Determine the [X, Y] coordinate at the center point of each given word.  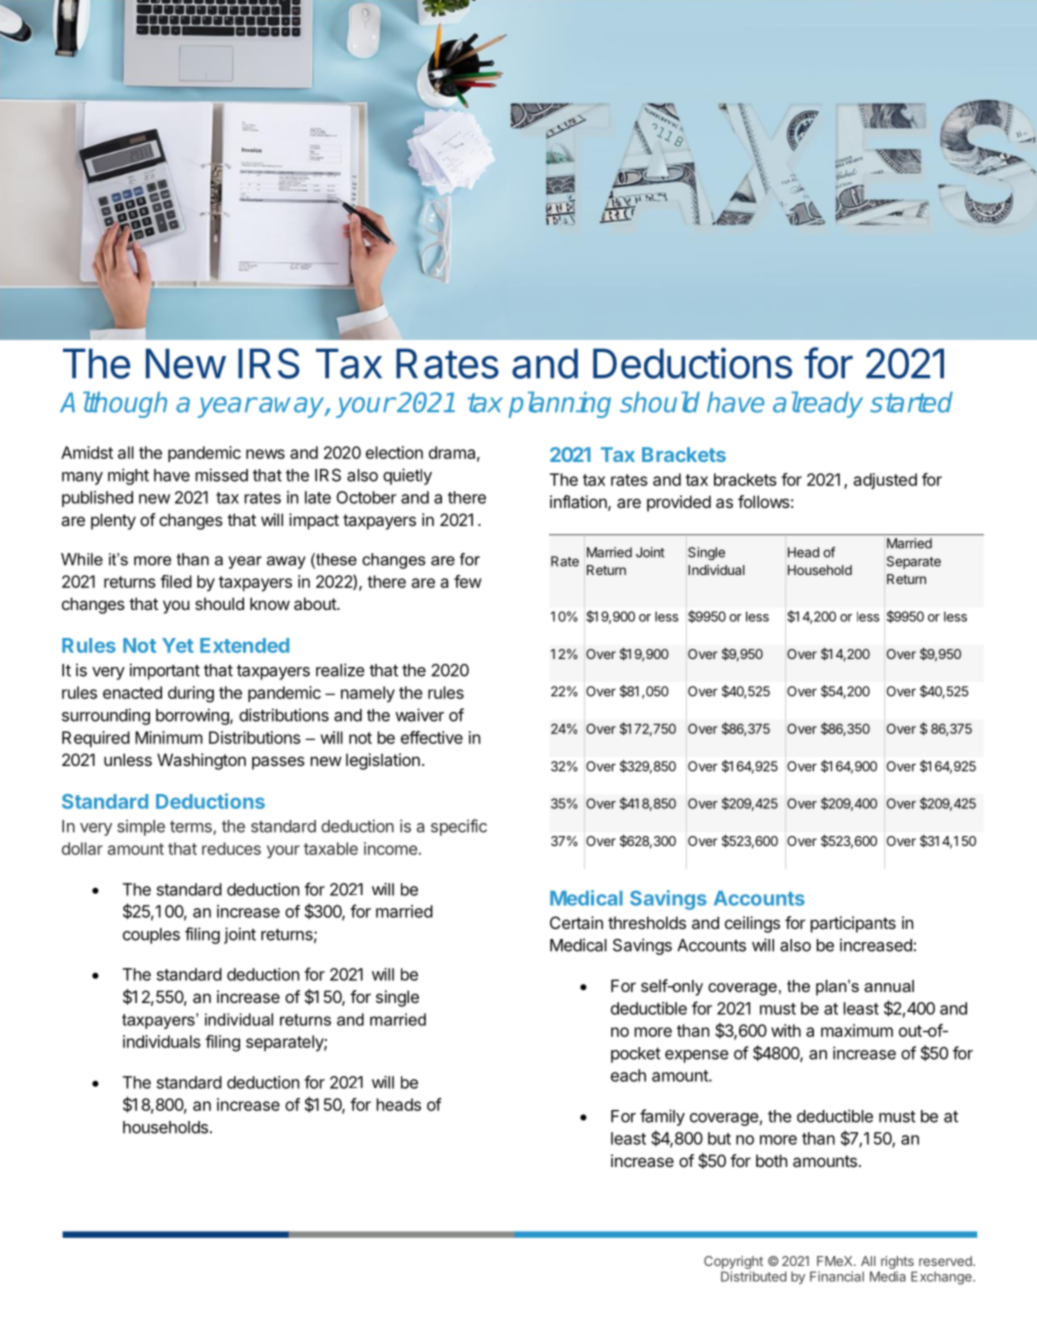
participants [853, 924]
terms [192, 828]
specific [459, 827]
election [394, 452]
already [818, 404]
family [662, 1117]
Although [113, 404]
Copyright [733, 1264]
